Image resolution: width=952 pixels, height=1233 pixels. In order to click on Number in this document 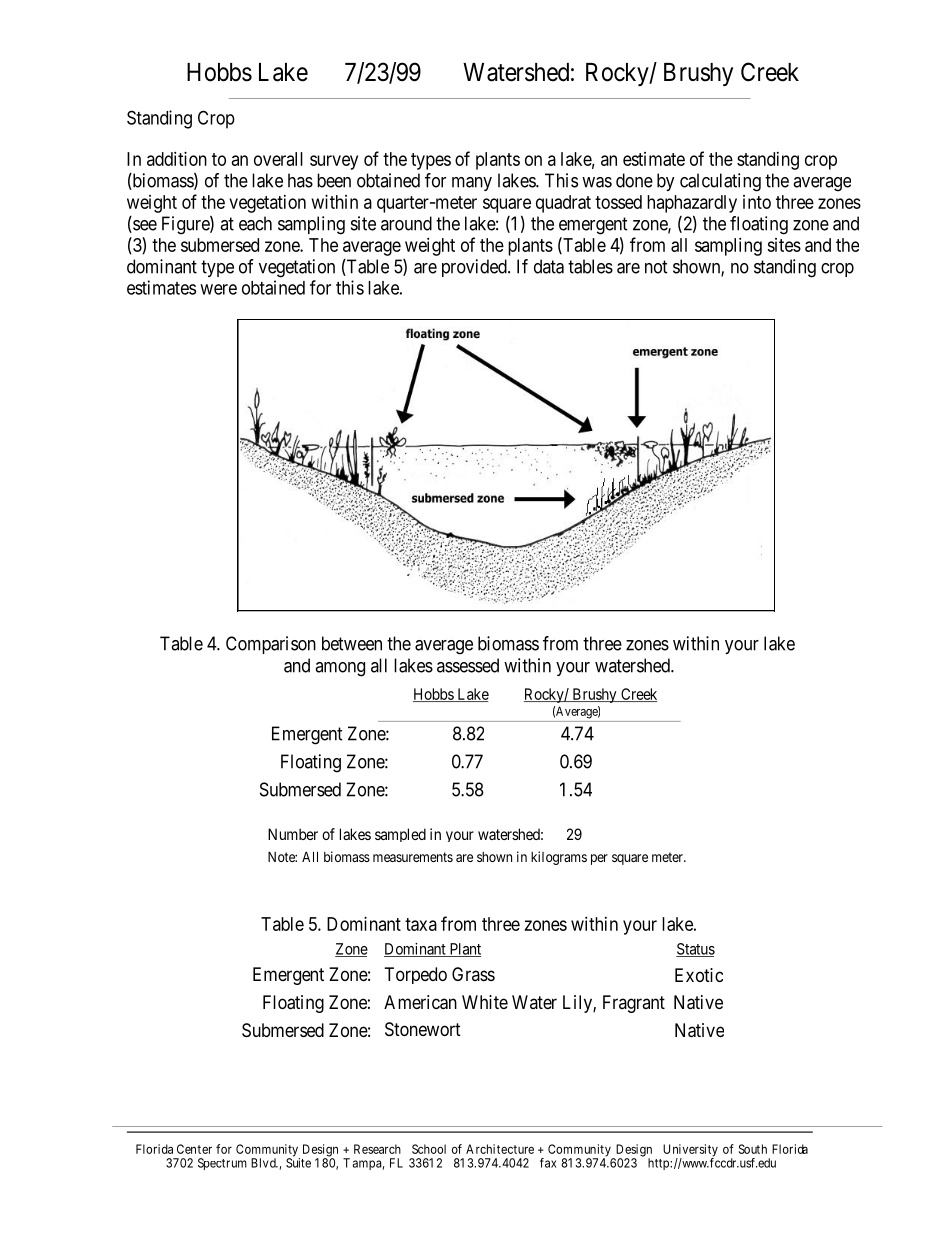, I will do `click(293, 834)`.
